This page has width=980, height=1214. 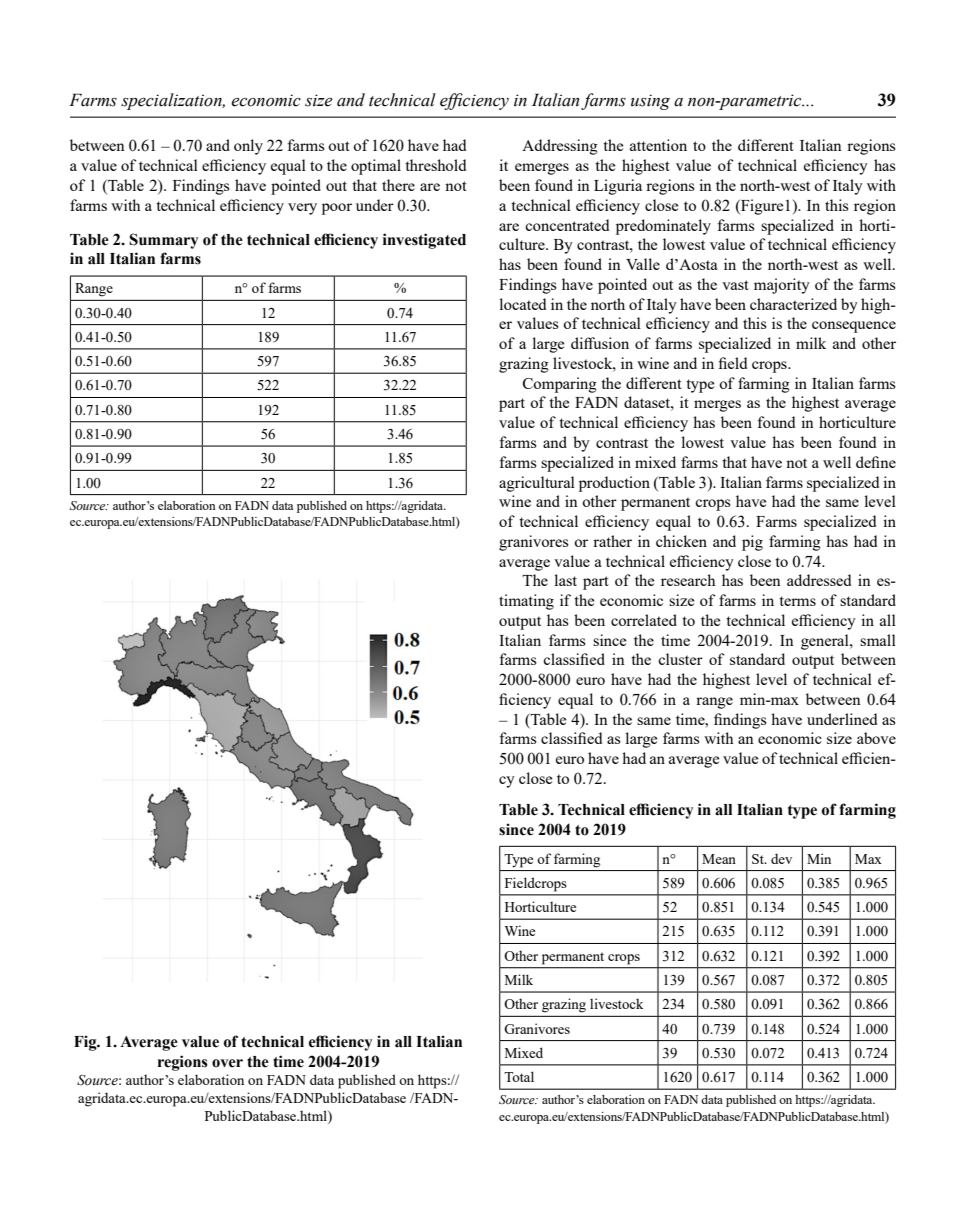 What do you see at coordinates (227, 1063) in the page?
I see `over` at bounding box center [227, 1063].
